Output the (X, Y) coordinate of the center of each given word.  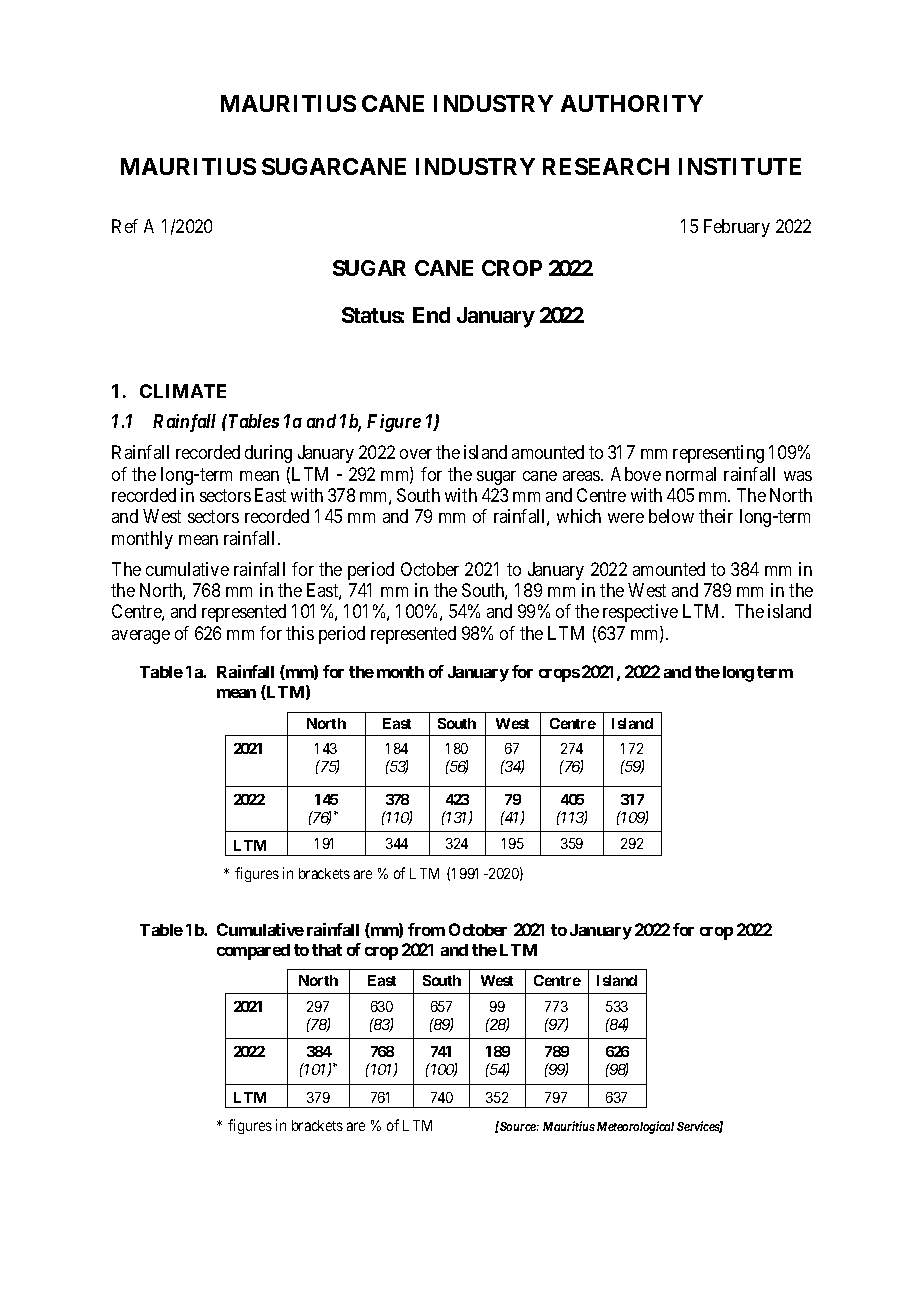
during (268, 454)
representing (718, 454)
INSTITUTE (740, 166)
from (426, 929)
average (141, 637)
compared (253, 952)
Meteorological (635, 1127)
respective (640, 613)
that (327, 950)
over (416, 454)
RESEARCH (606, 166)
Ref (125, 226)
